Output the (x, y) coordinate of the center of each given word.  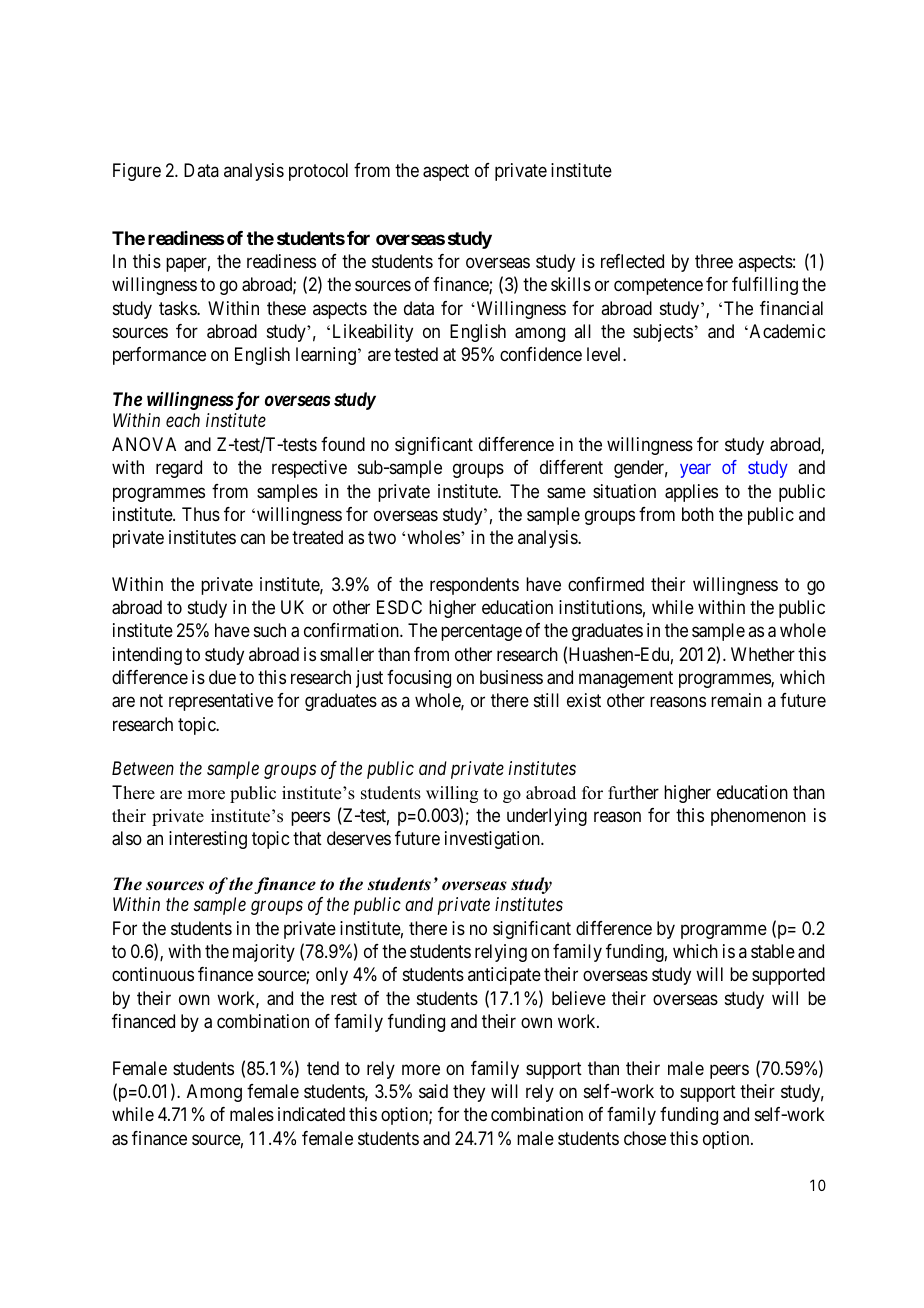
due (222, 677)
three (714, 261)
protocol (318, 172)
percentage (481, 633)
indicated (311, 1114)
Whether (763, 654)
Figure (137, 172)
